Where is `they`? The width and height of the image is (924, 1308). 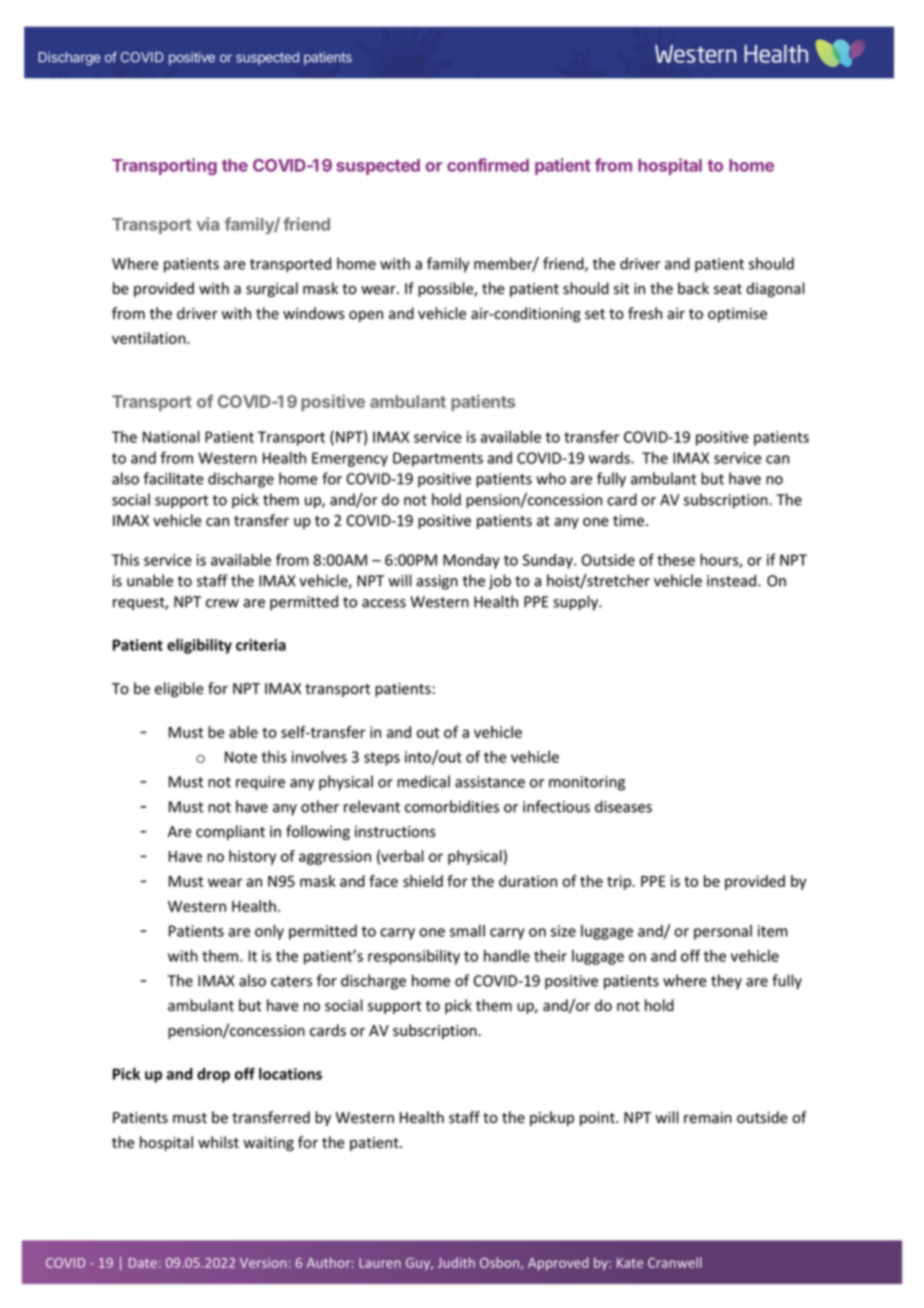
they is located at coordinates (726, 982).
